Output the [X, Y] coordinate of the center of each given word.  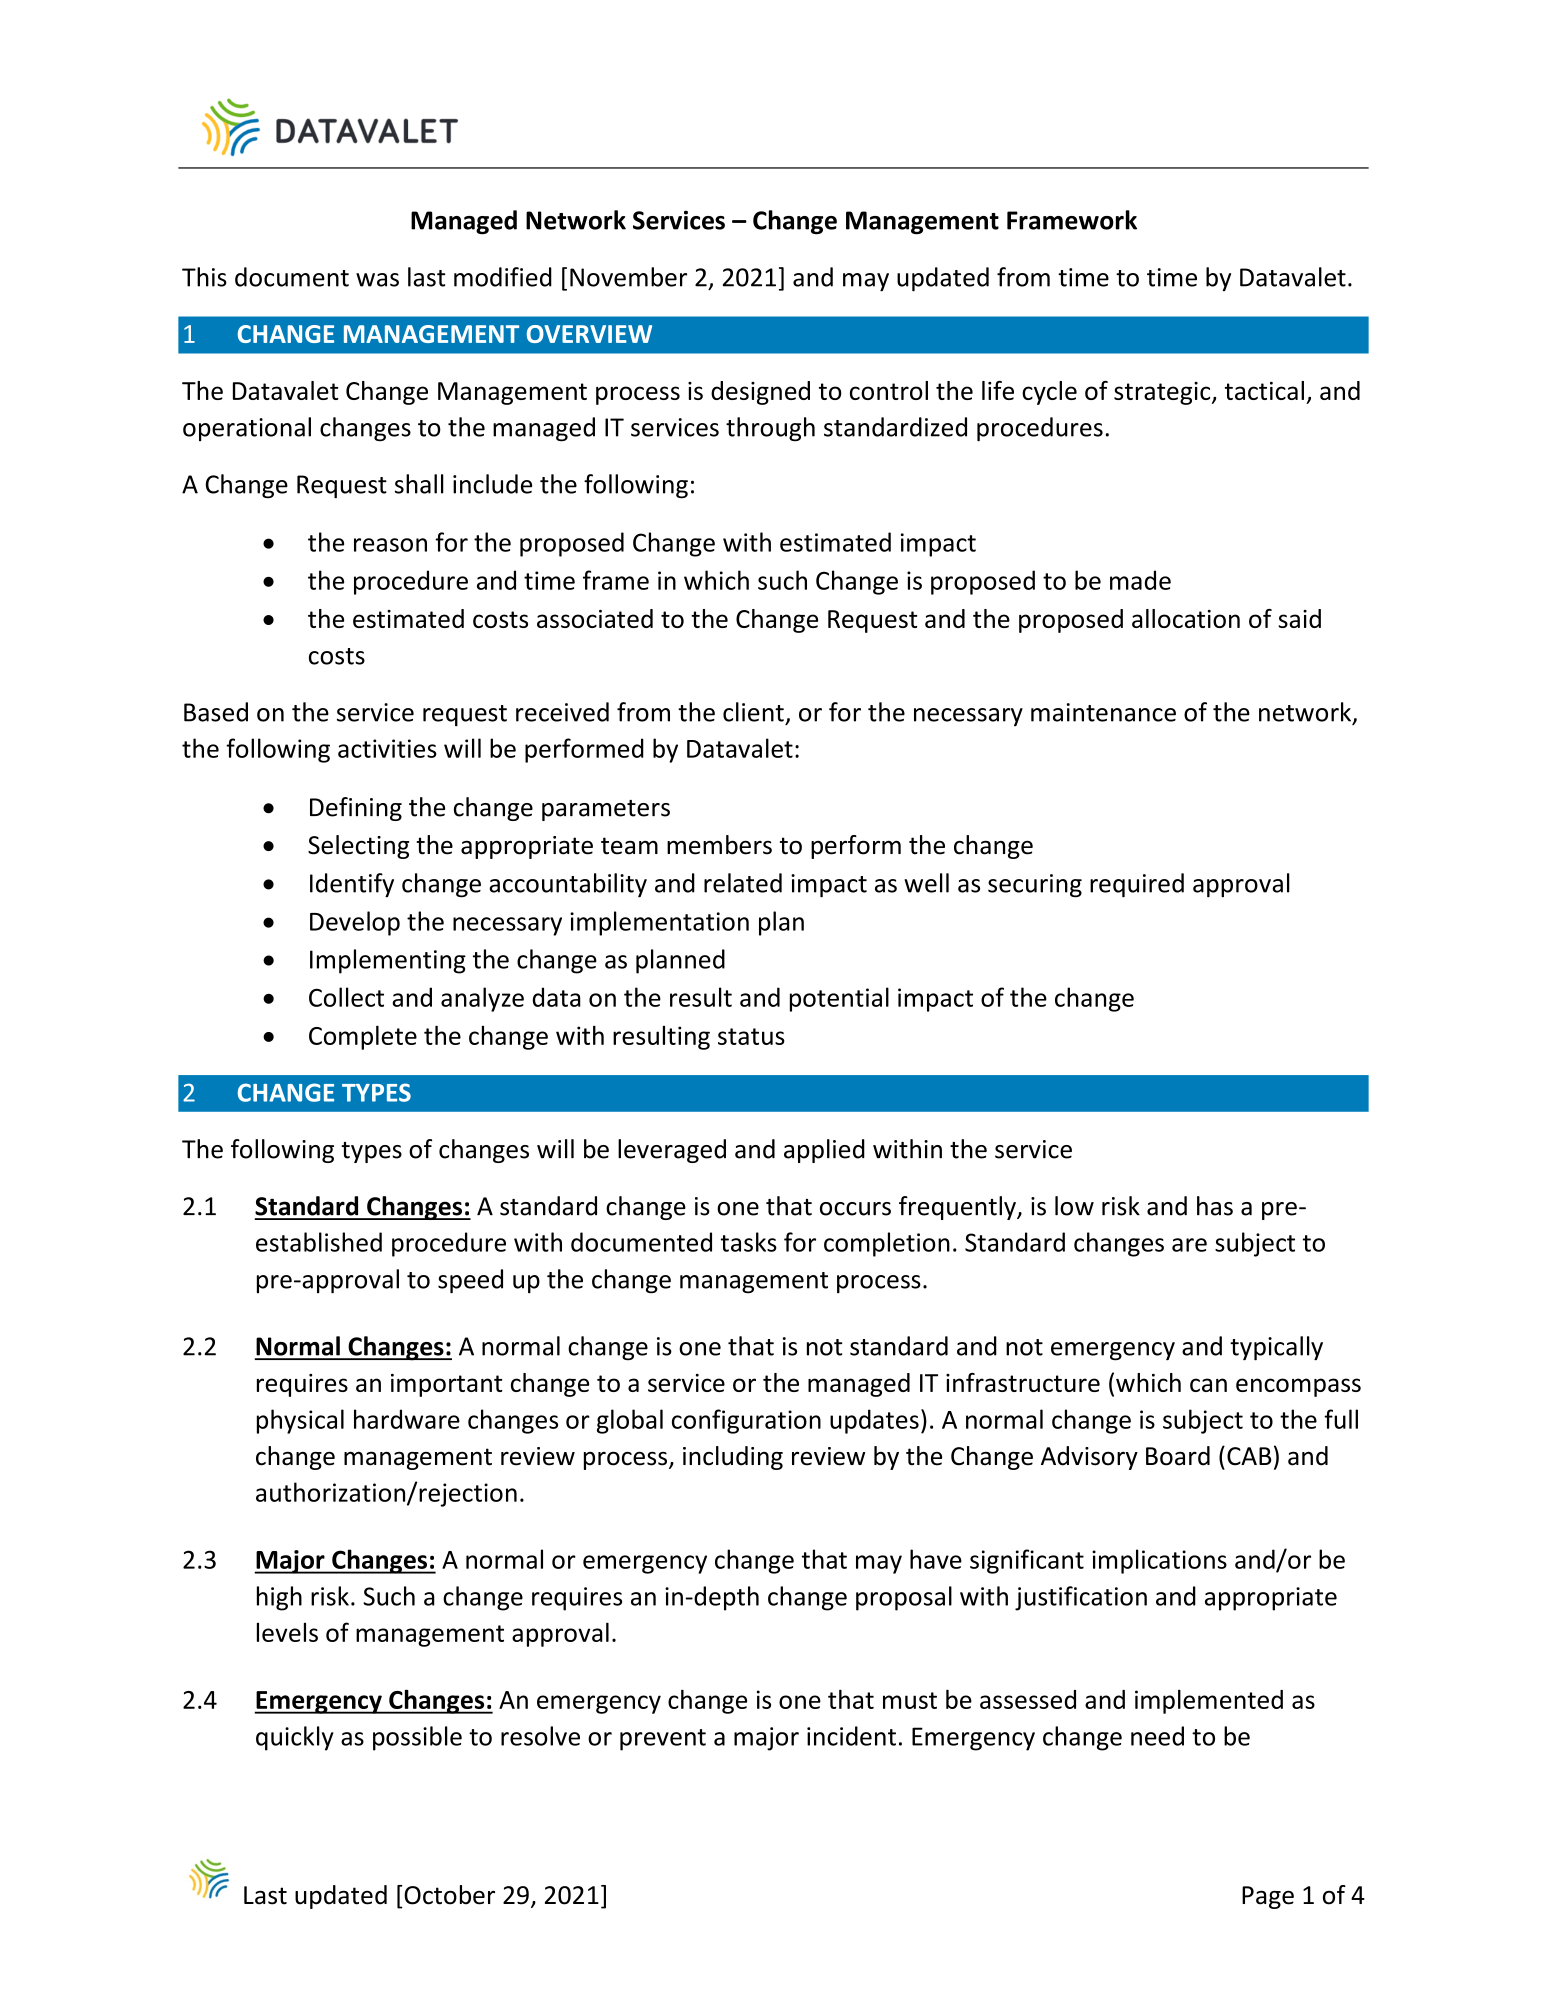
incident [851, 1736]
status [751, 1036]
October [449, 1895]
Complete [363, 1037]
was [377, 280]
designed [760, 393]
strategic [1163, 393]
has [1215, 1206]
